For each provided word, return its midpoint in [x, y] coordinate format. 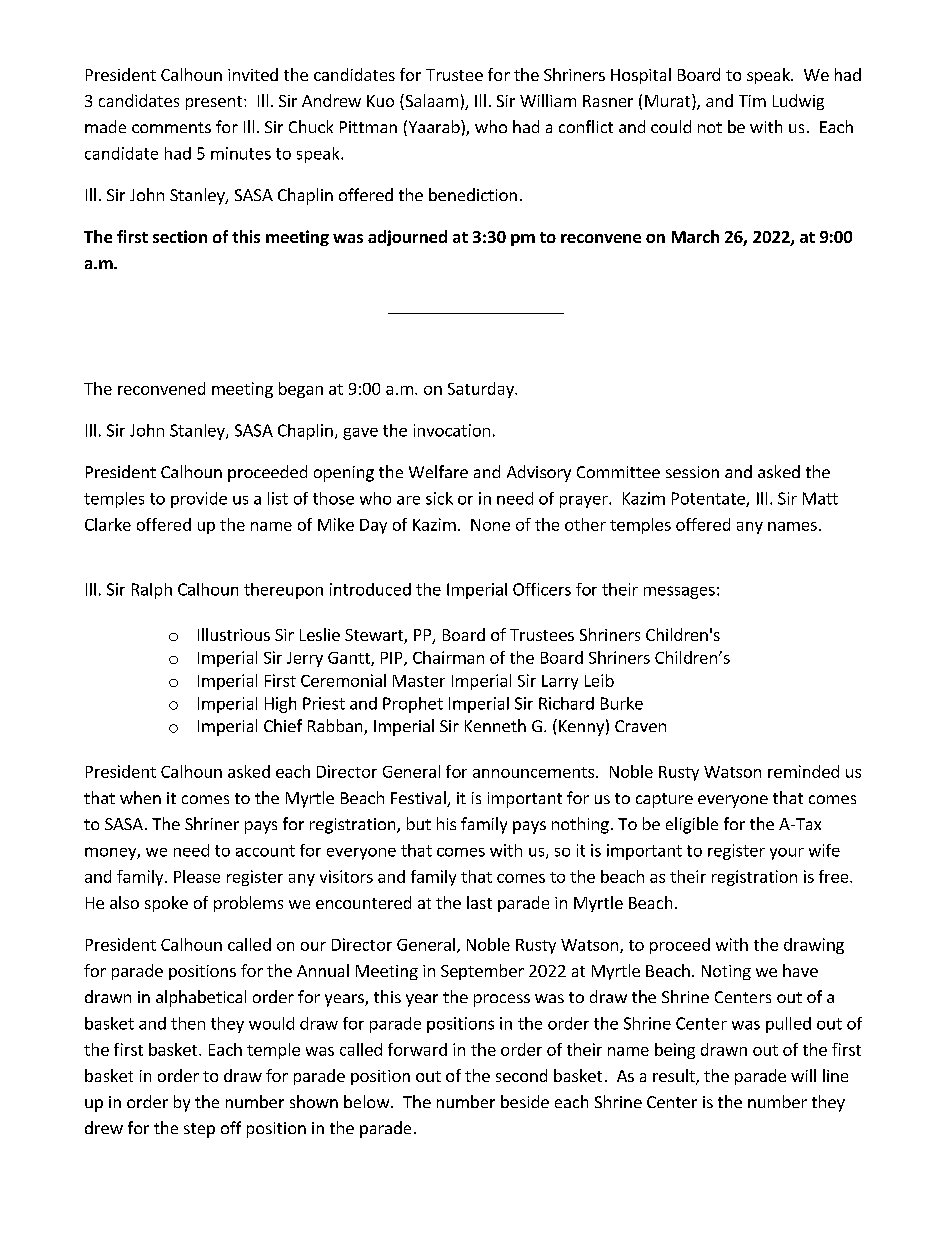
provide [199, 500]
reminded [803, 771]
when [140, 797]
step [199, 1130]
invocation [452, 430]
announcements [533, 772]
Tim [752, 101]
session [692, 472]
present [214, 103]
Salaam [430, 102]
